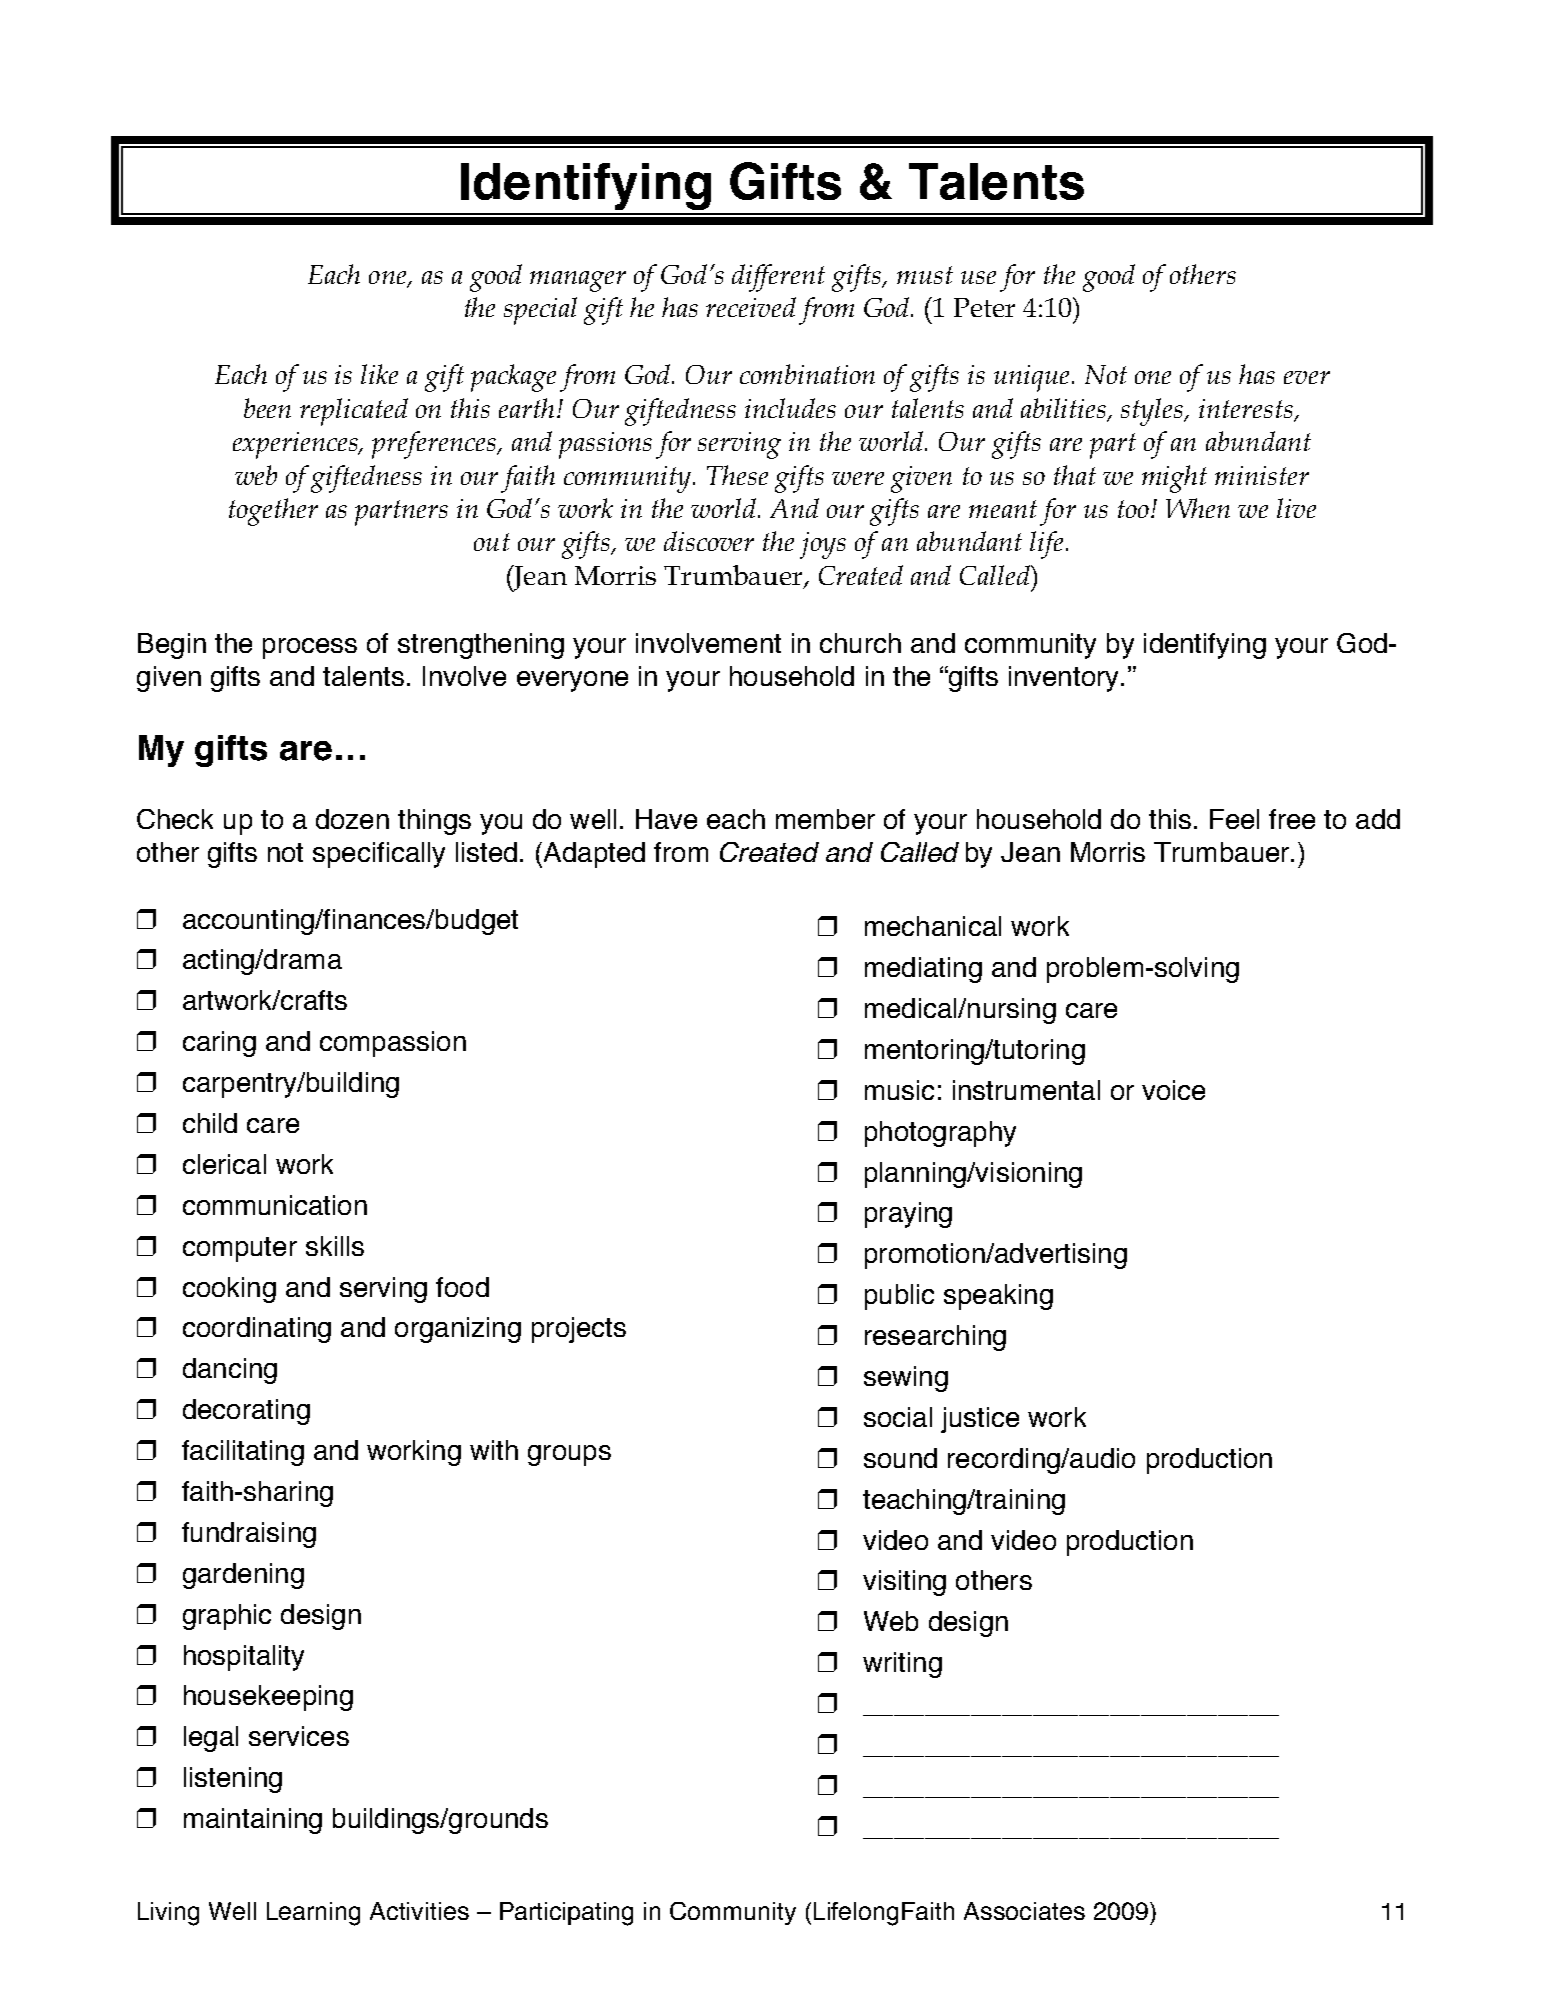 The image size is (1544, 1998). I want to click on interests, so click(1247, 409).
